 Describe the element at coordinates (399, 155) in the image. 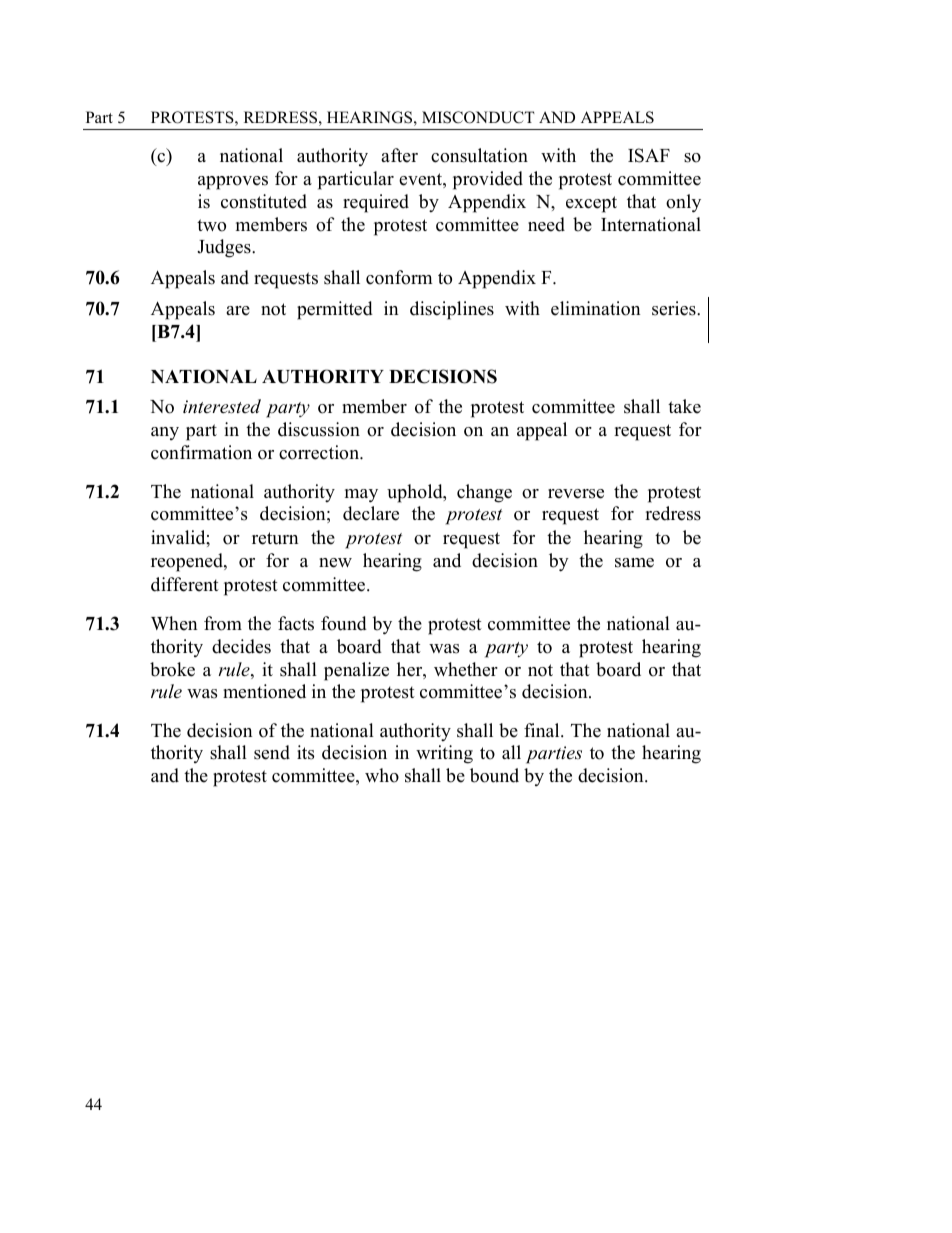

I see `after` at that location.
